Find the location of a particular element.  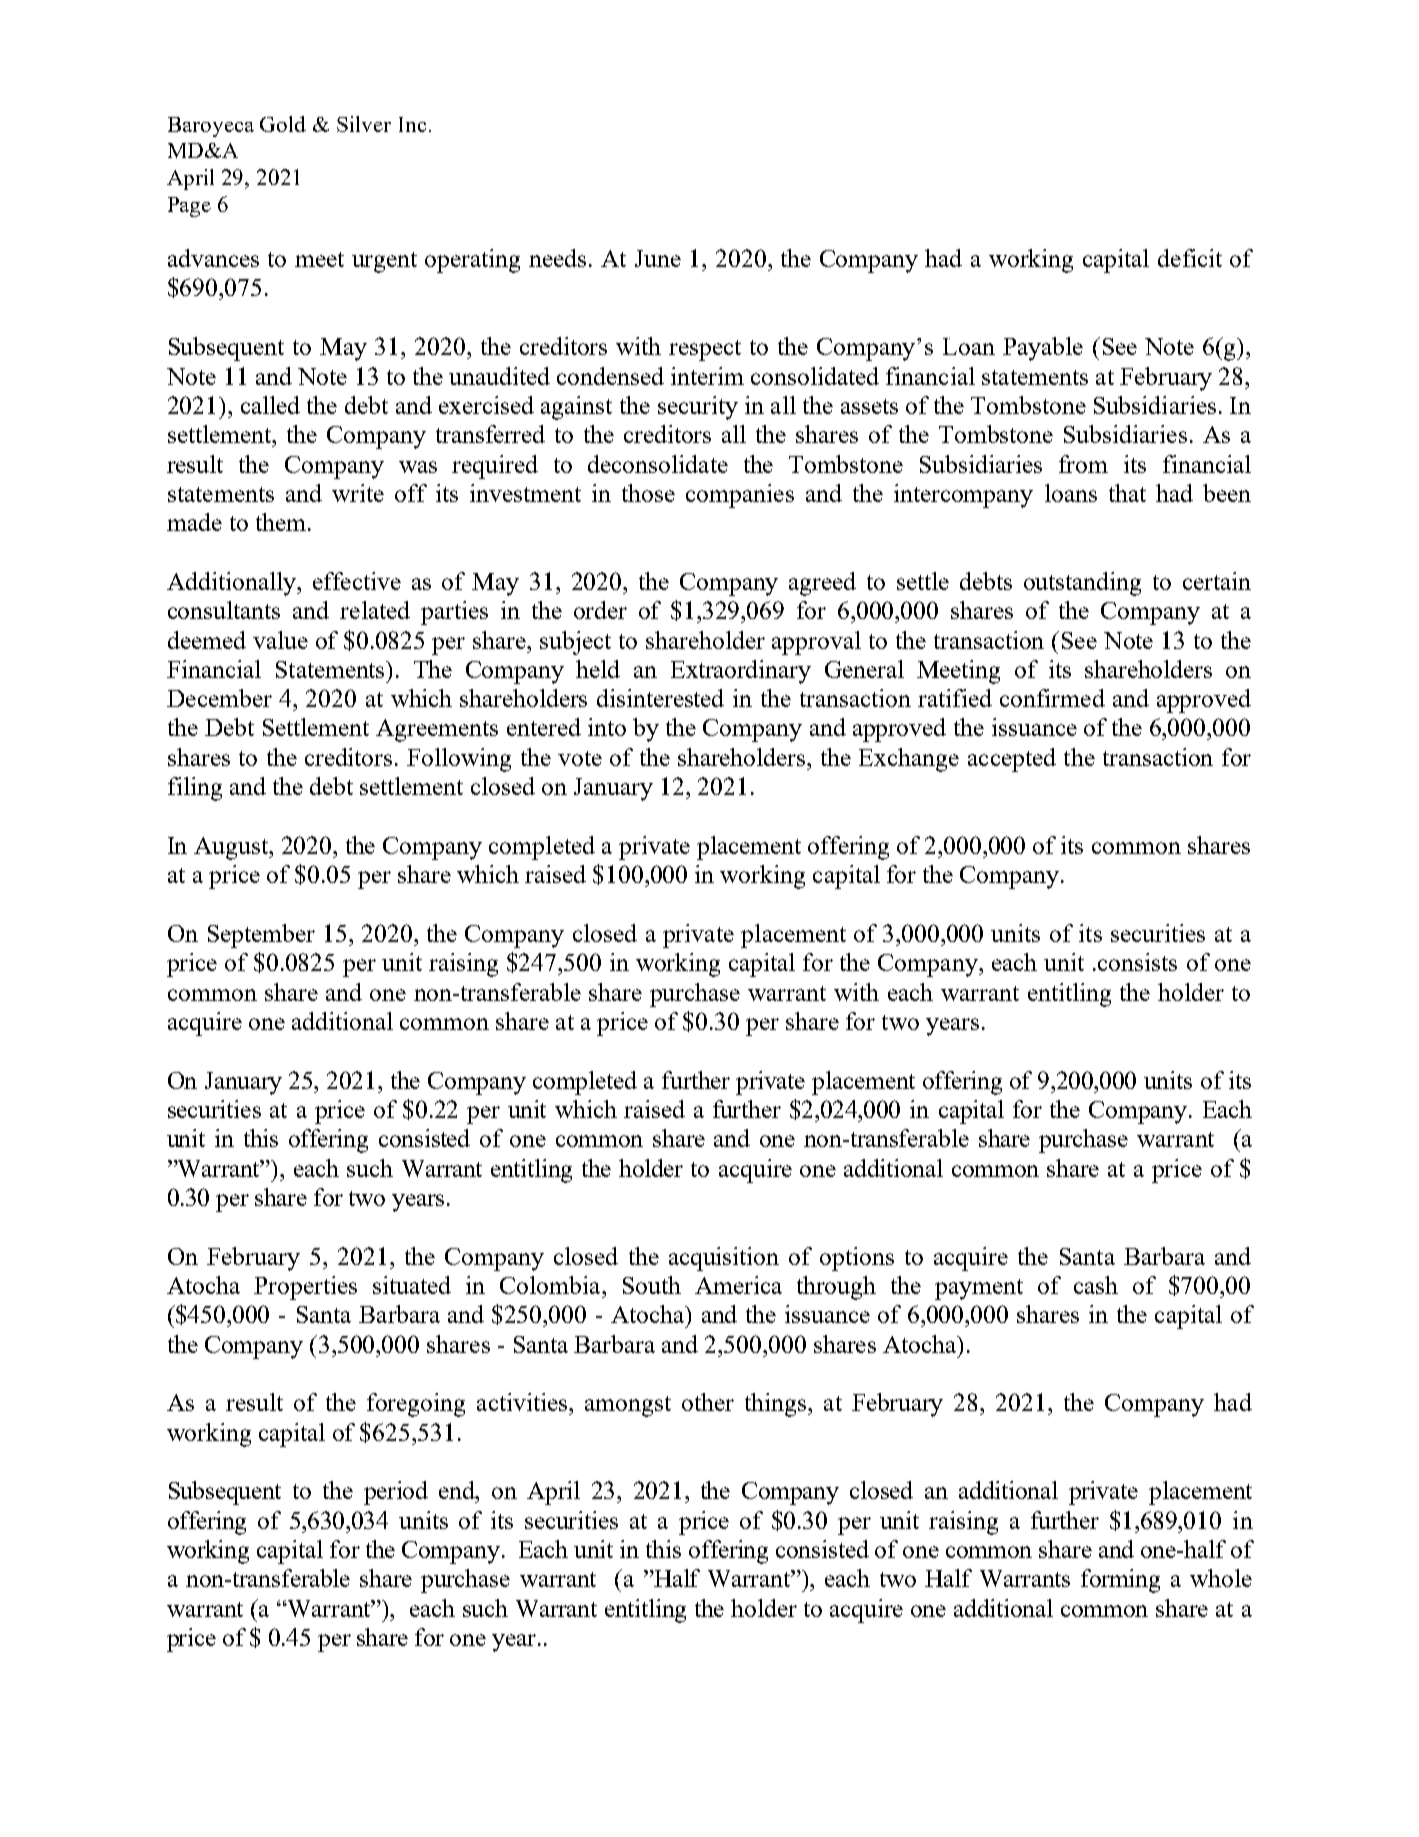

period is located at coordinates (396, 1493).
